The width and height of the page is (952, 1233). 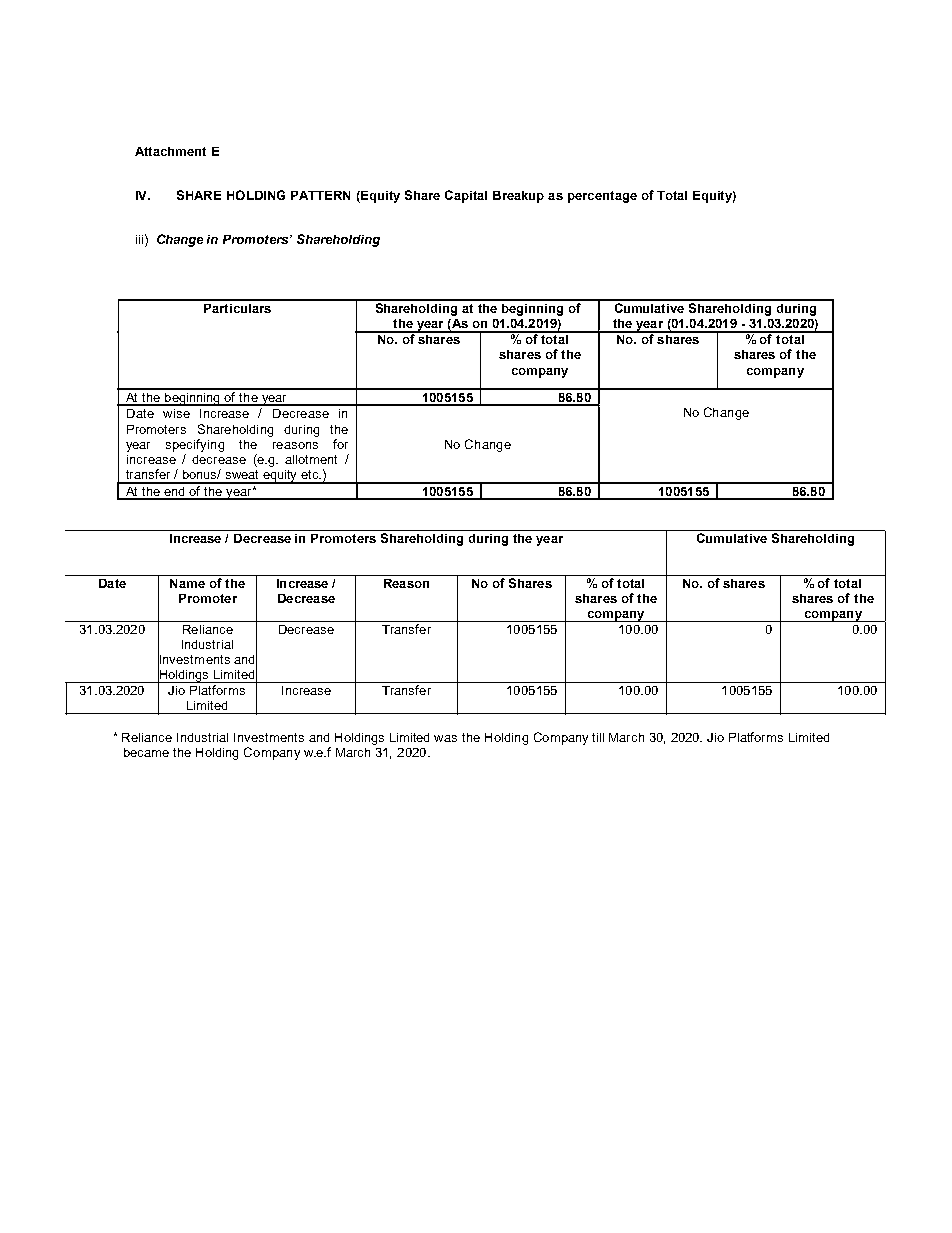 I want to click on became, so click(x=146, y=752).
